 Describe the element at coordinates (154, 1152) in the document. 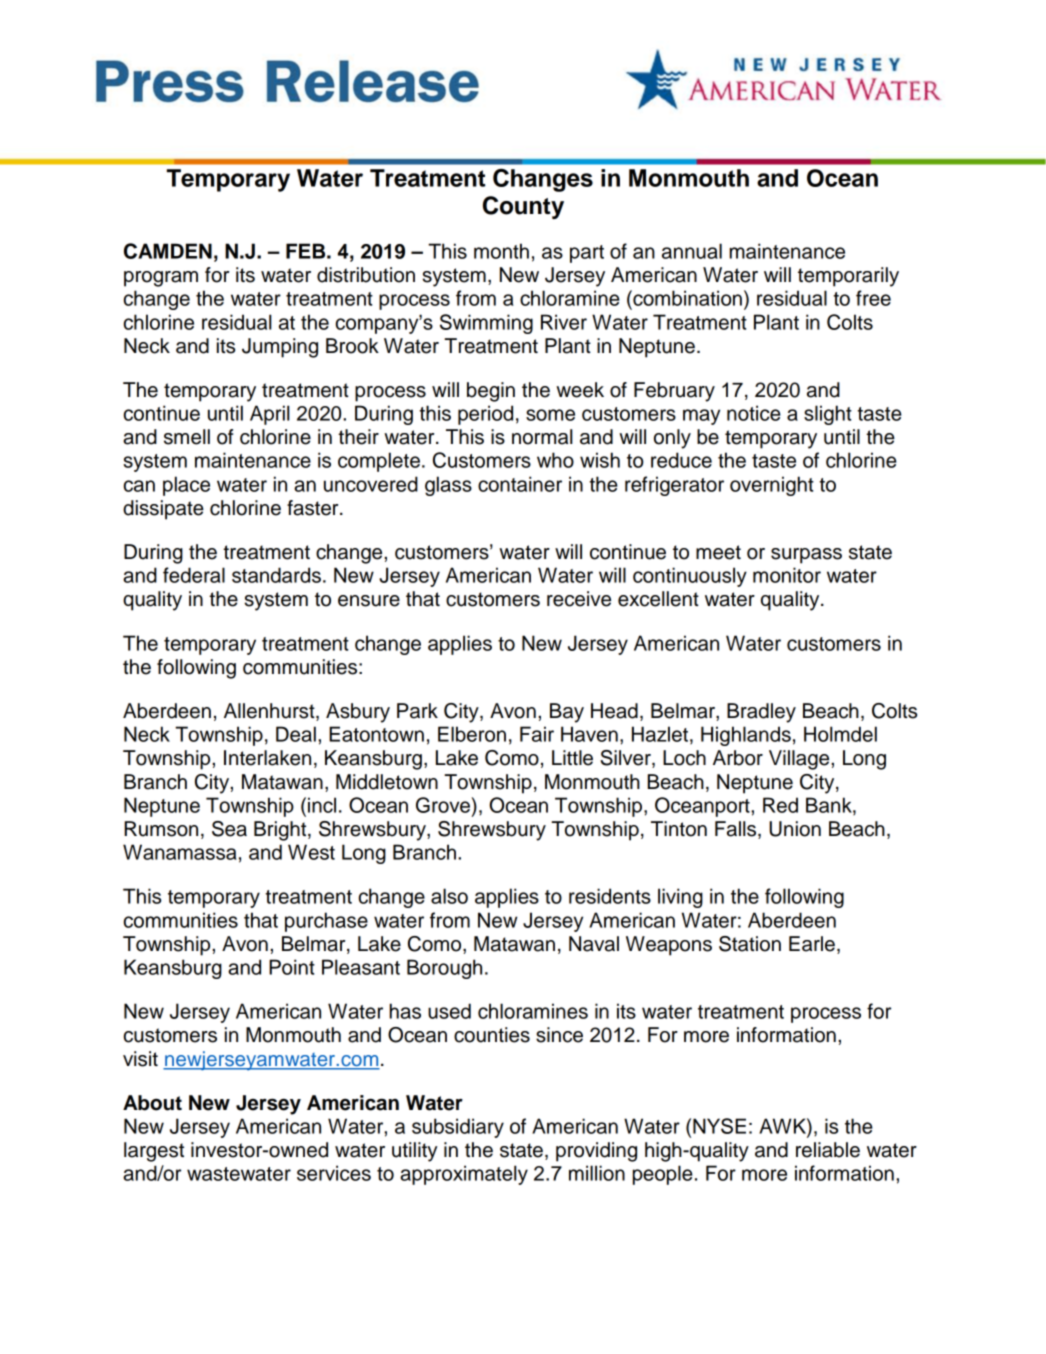

I see `largest` at that location.
